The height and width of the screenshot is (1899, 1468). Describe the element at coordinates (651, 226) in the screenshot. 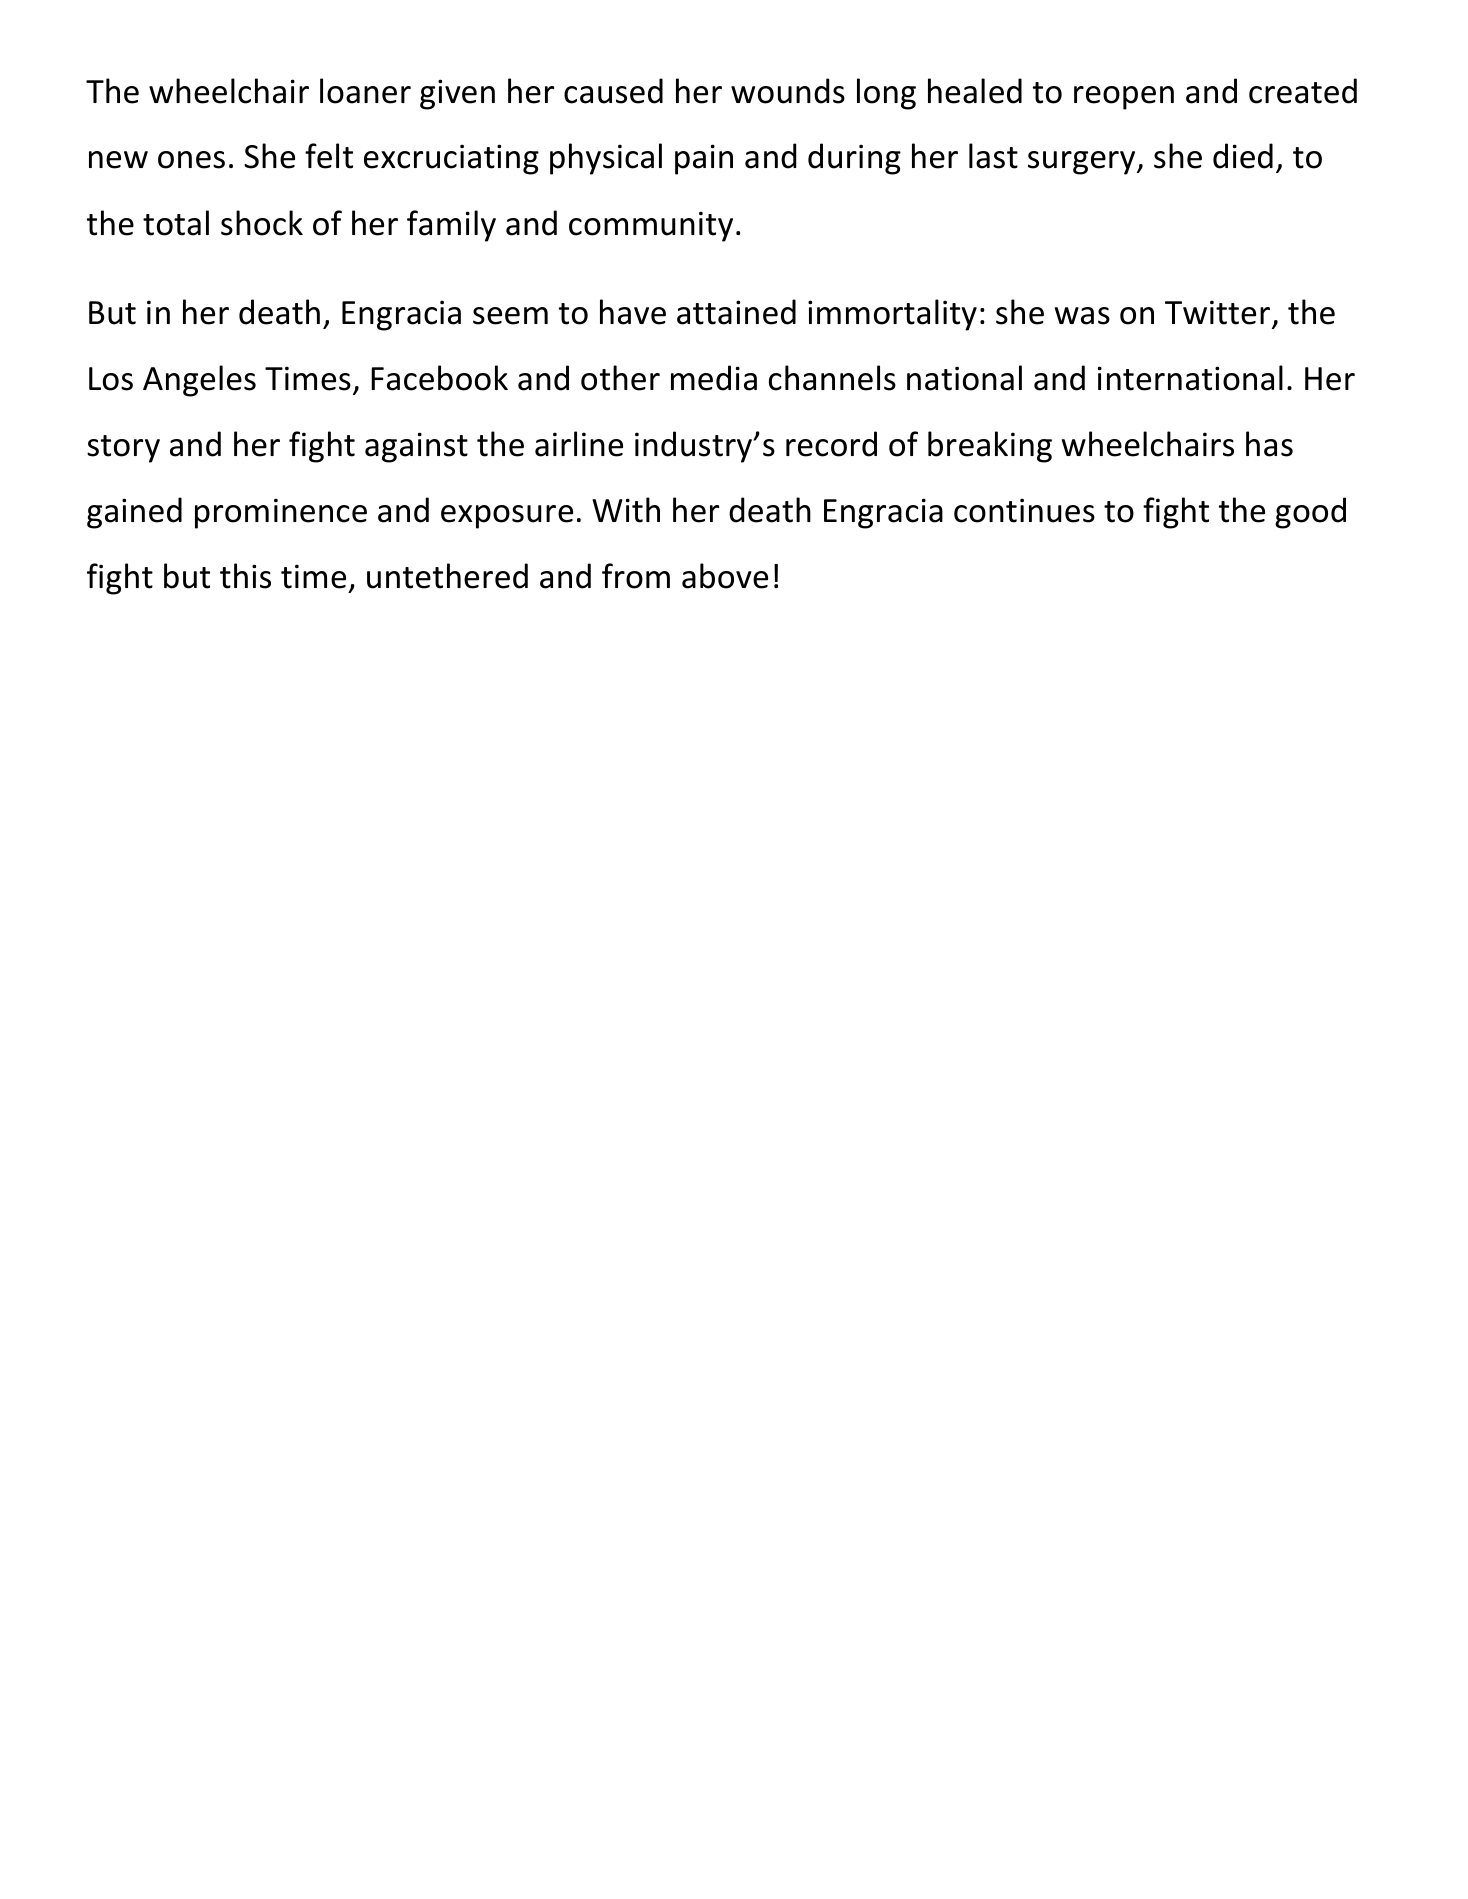

I see `community` at that location.
